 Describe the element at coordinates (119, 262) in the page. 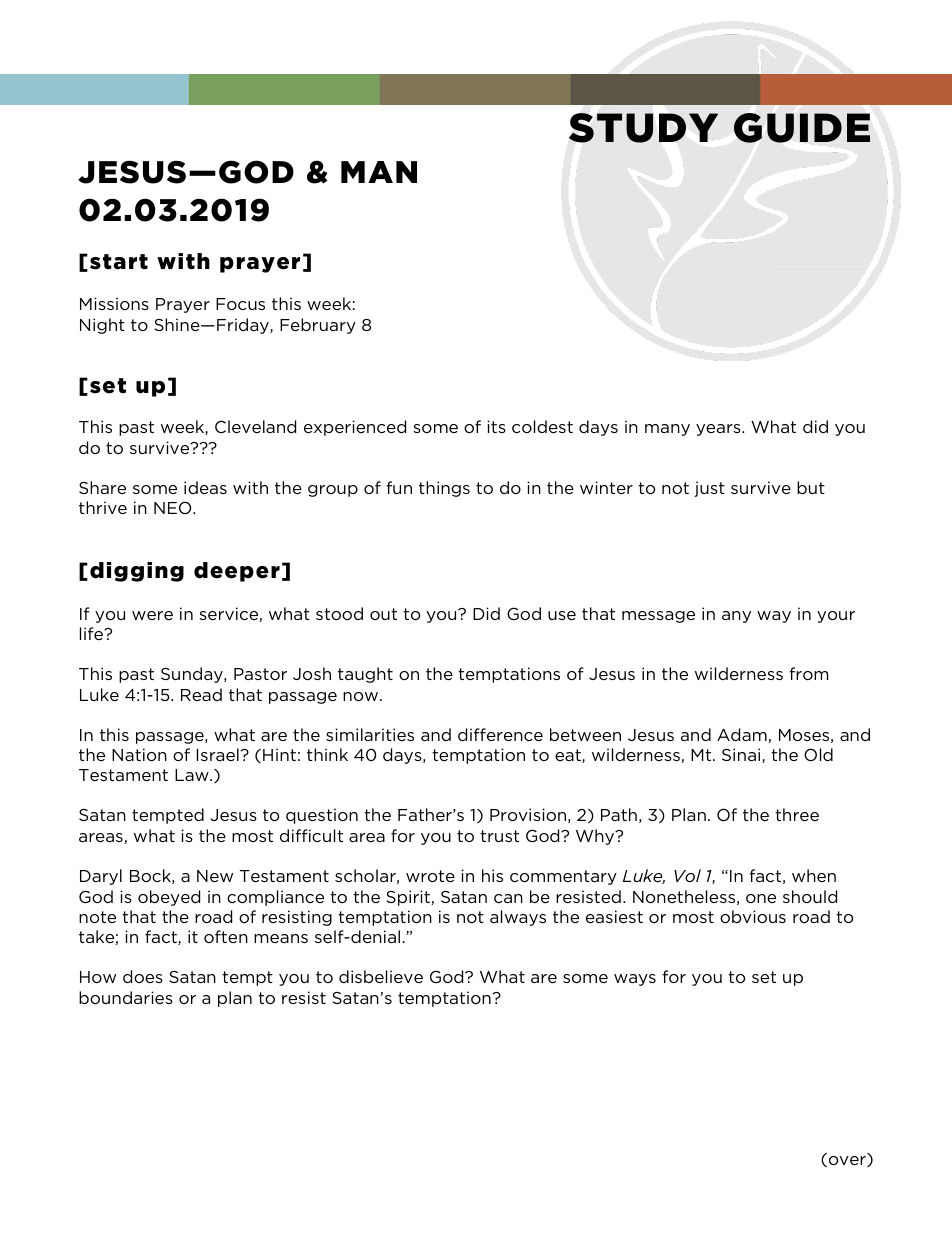

I see `start` at that location.
